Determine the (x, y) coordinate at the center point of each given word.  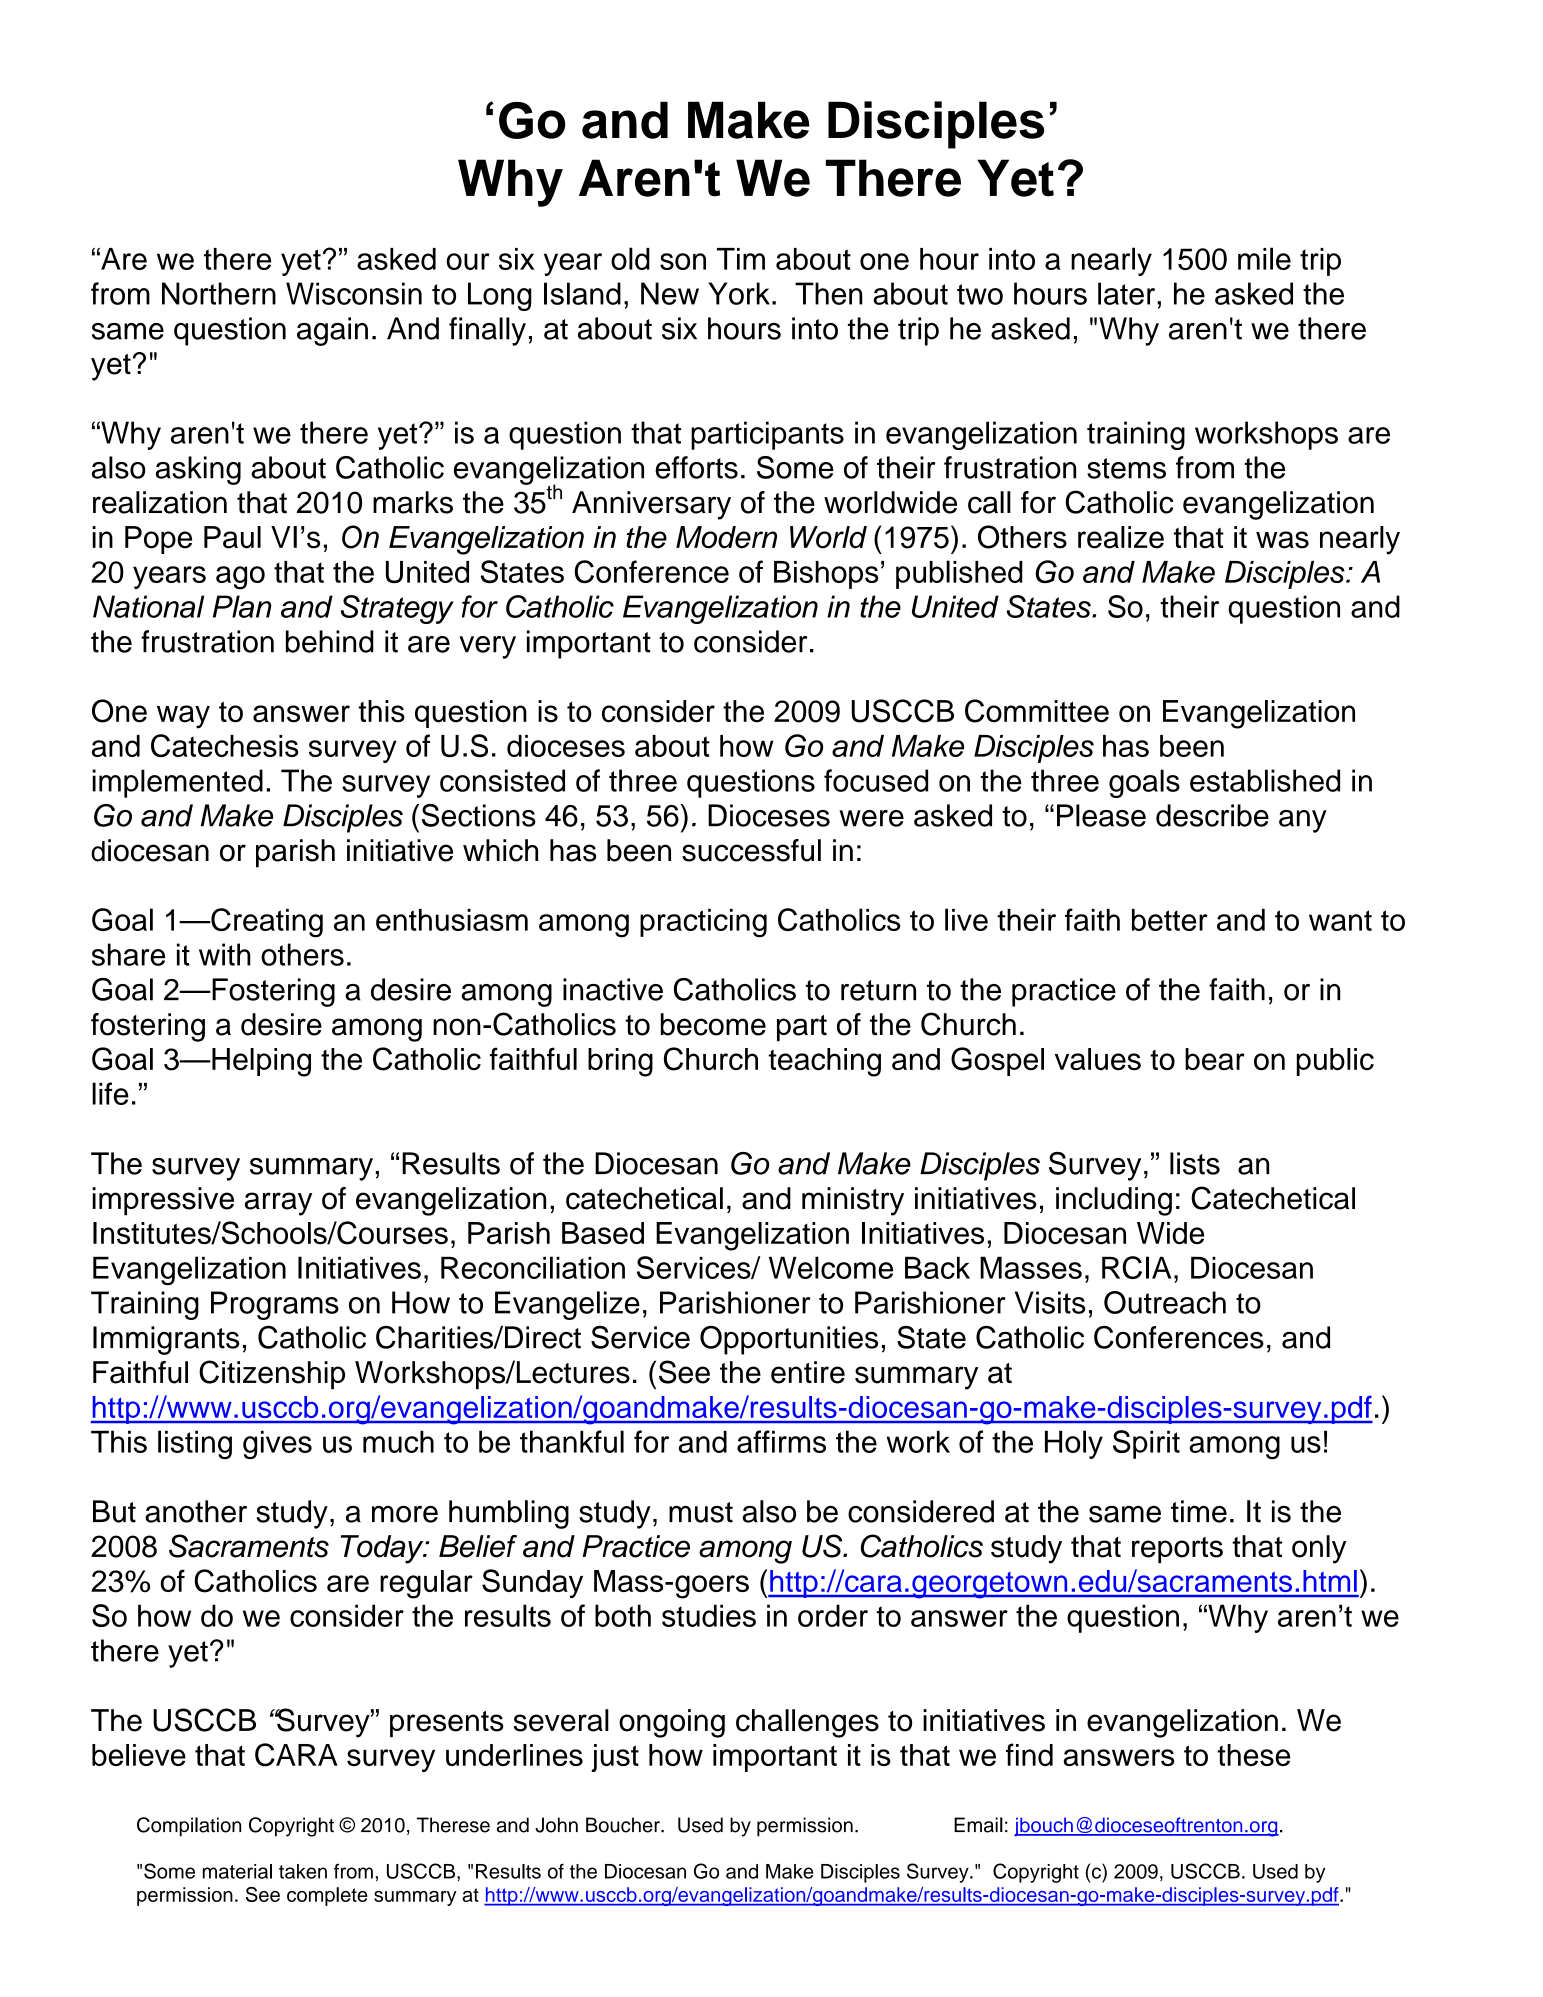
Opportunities (789, 1340)
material (237, 1871)
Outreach (1165, 1302)
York (739, 293)
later (1128, 293)
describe (1212, 815)
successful (751, 850)
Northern (219, 293)
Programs (275, 1305)
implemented (177, 783)
